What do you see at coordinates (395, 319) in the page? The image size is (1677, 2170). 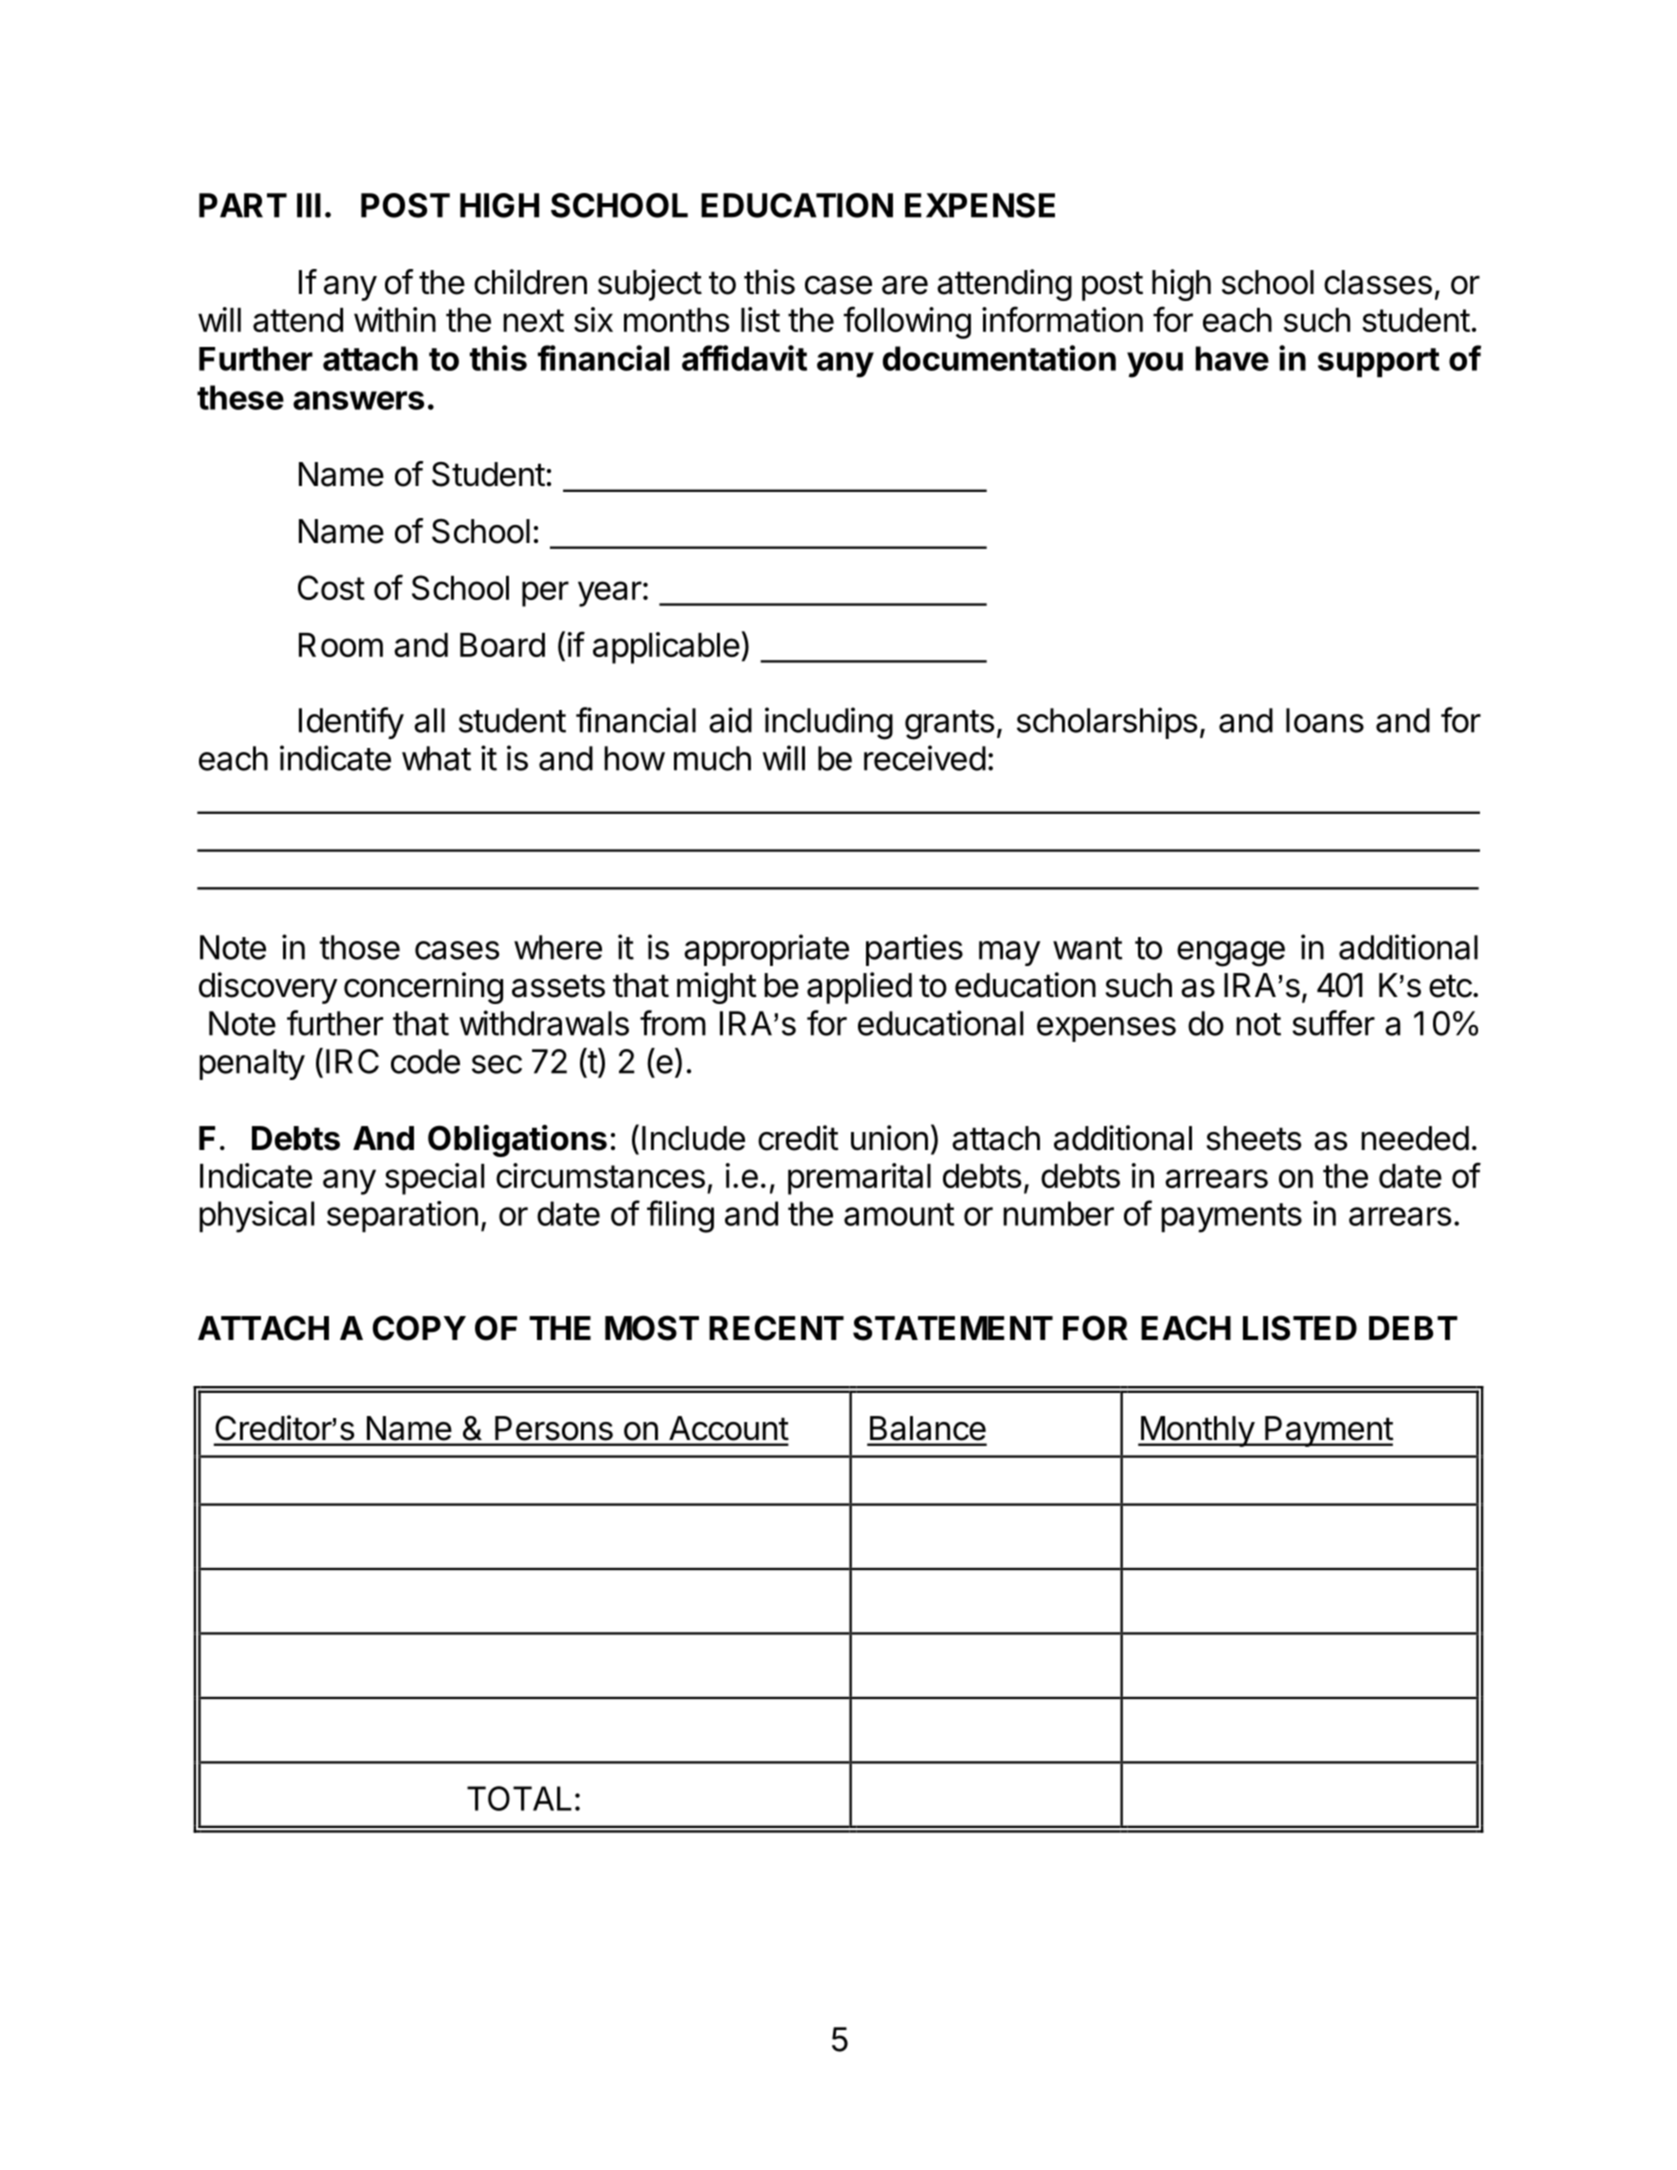 I see `within` at bounding box center [395, 319].
